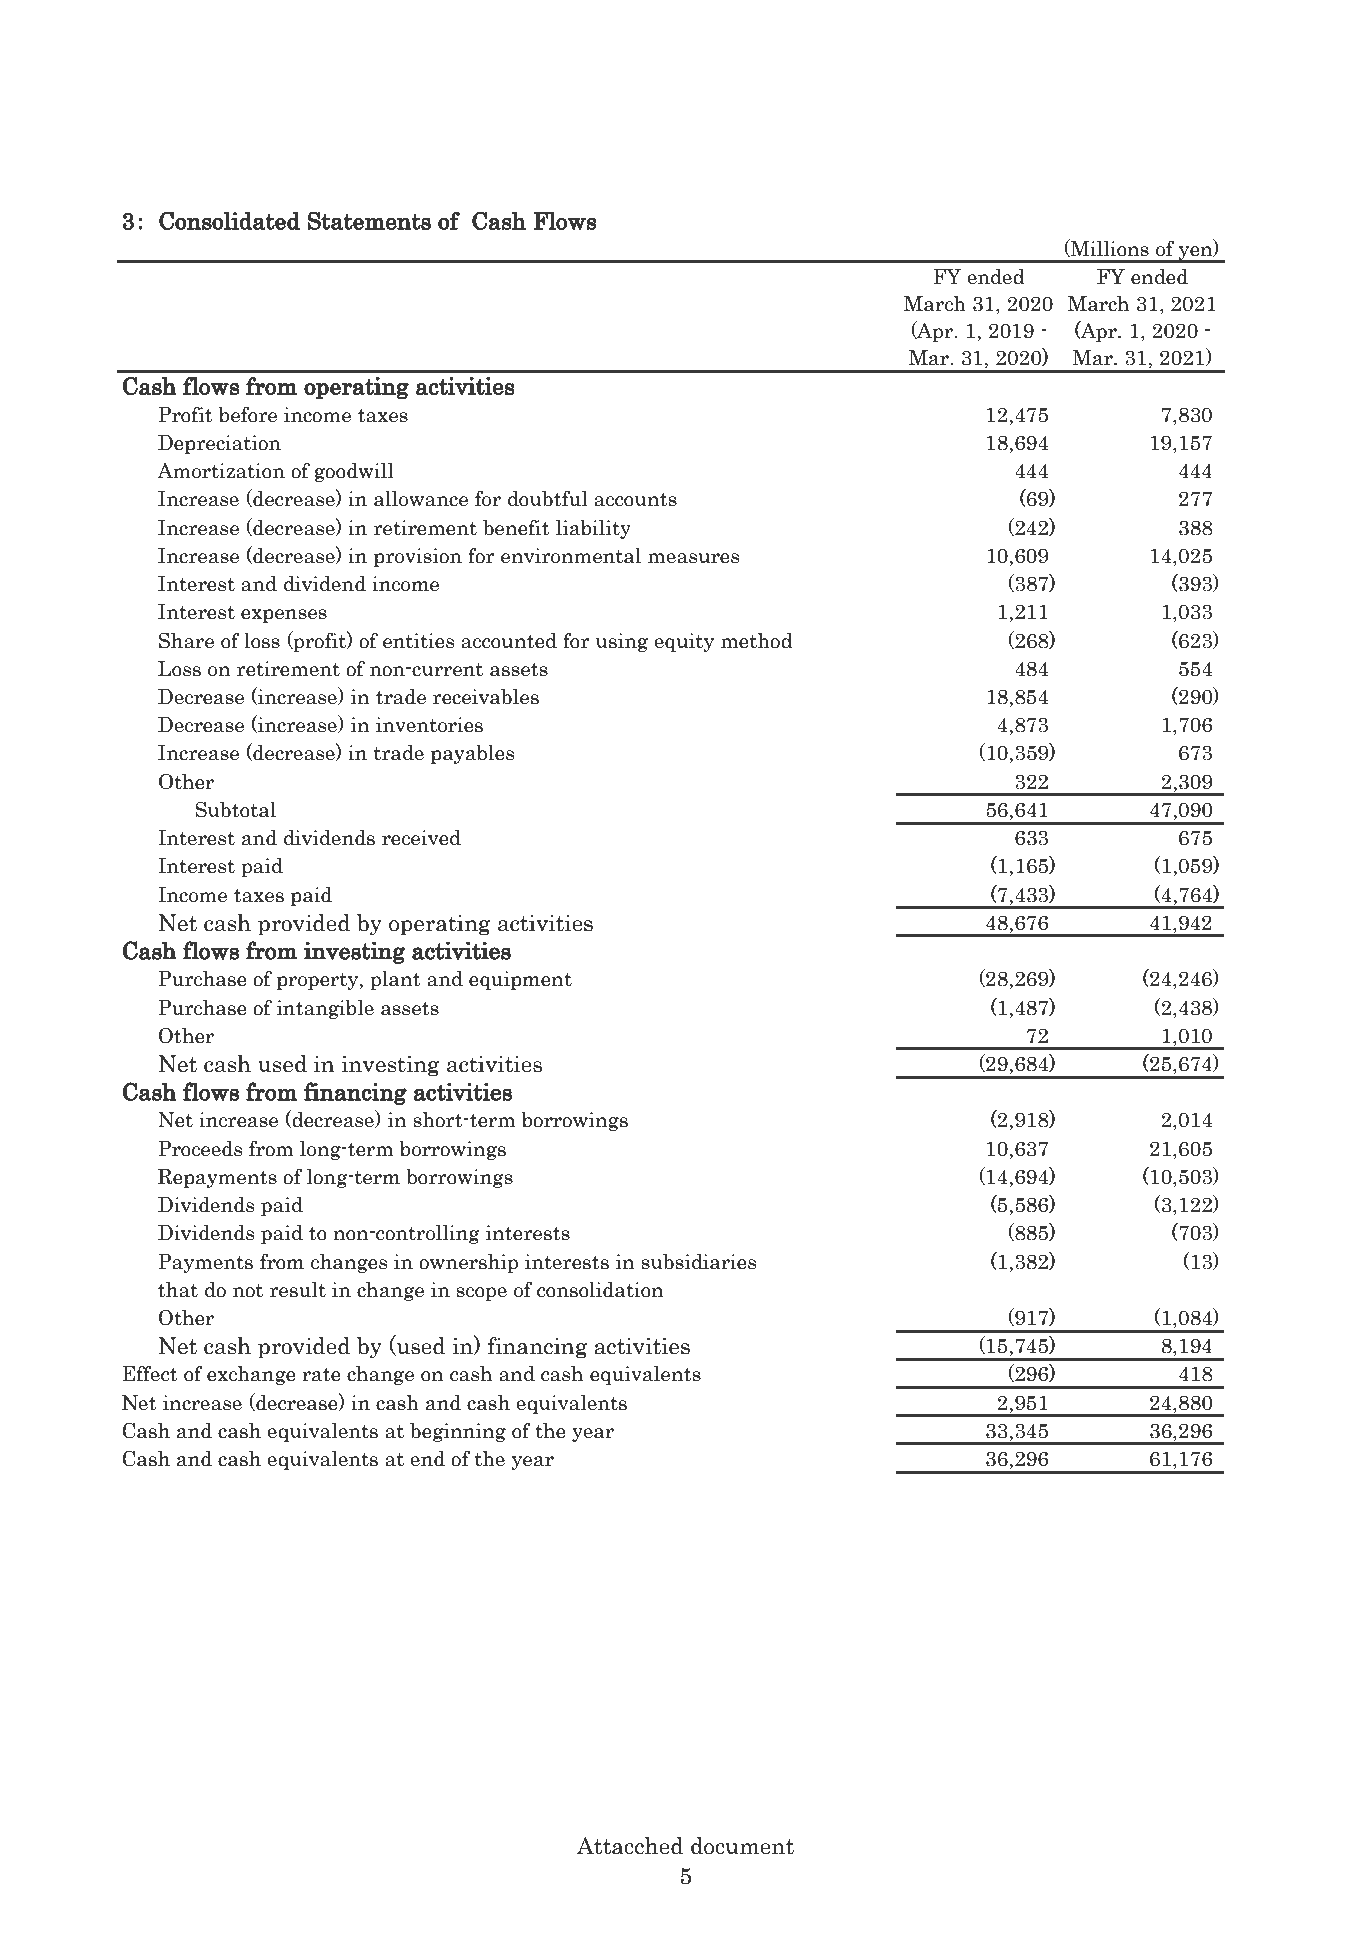 This screenshot has height=1941, width=1372. I want to click on Subtotal, so click(235, 809).
